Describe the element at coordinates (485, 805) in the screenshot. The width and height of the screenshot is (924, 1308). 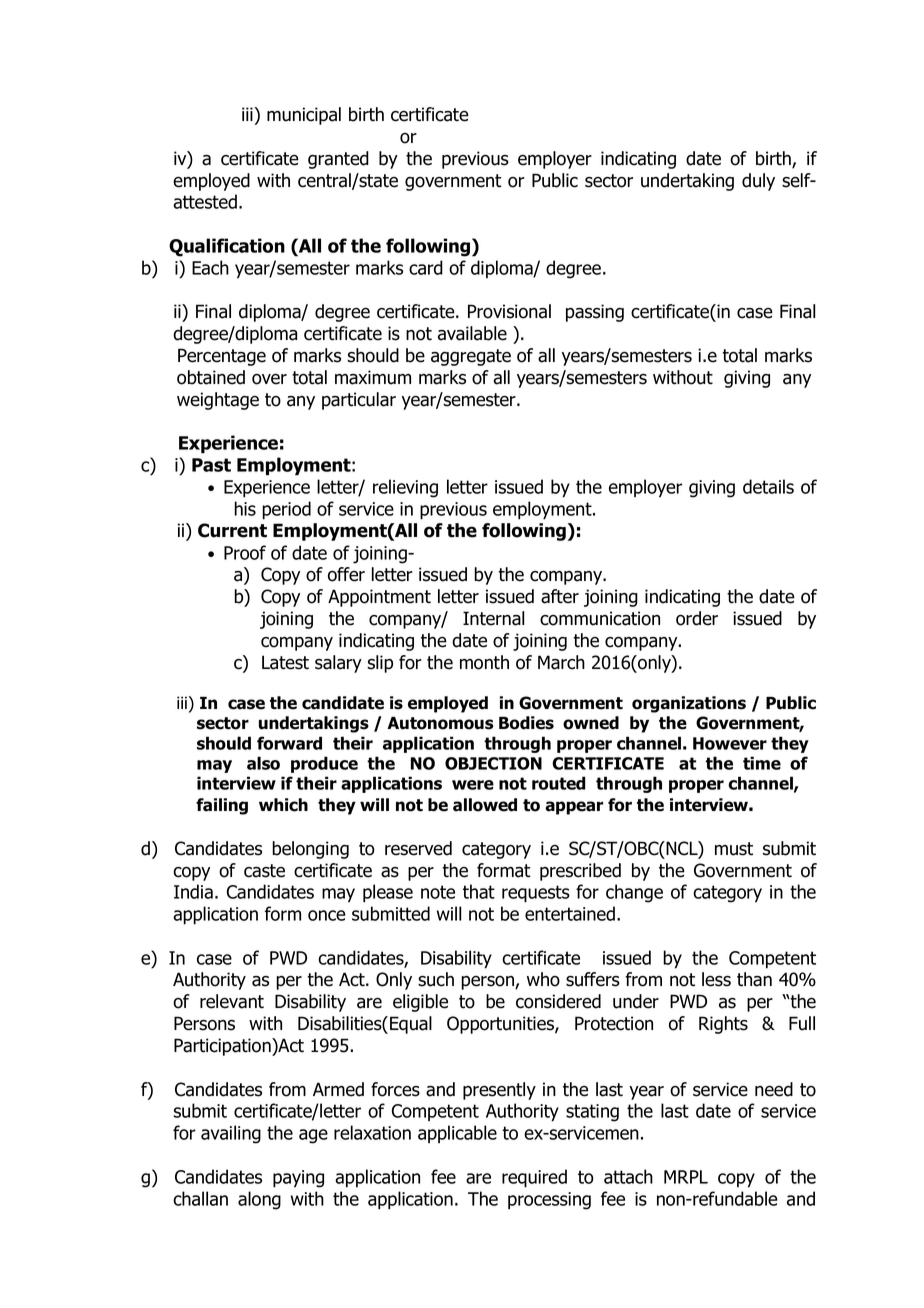
I see `allowed` at that location.
